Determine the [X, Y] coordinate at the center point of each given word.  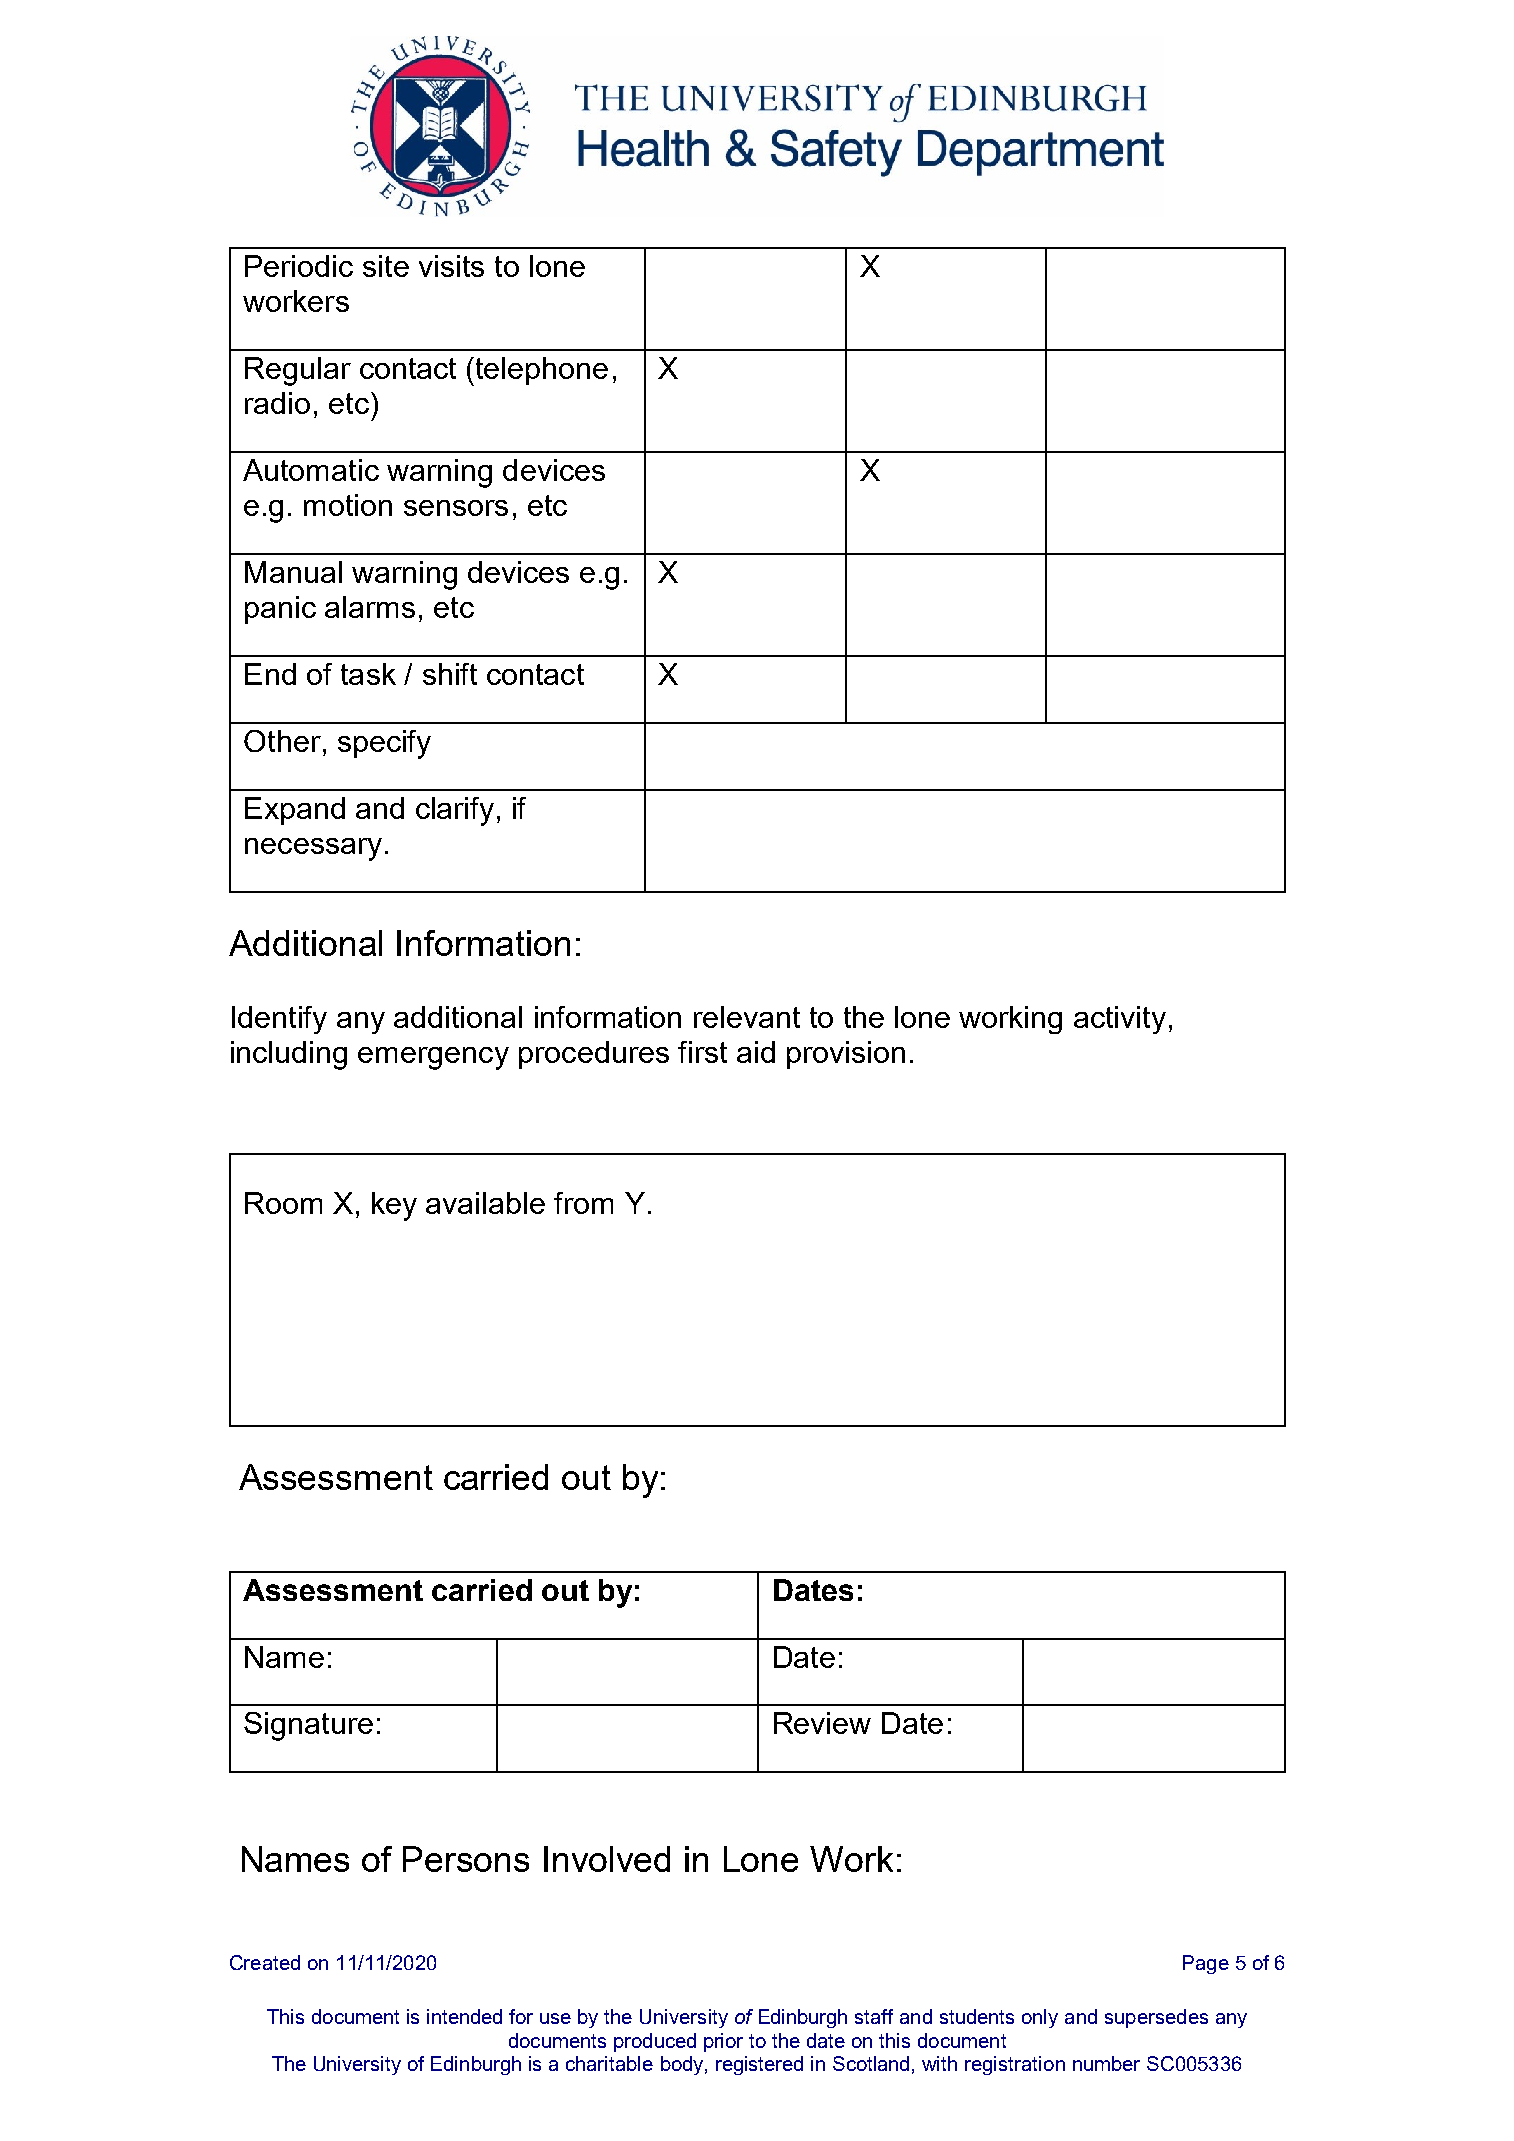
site [386, 266]
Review [822, 1723]
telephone [542, 371]
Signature [308, 1726]
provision [846, 1055]
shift [450, 674]
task [368, 674]
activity [1120, 1020]
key [394, 1206]
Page [1206, 1964]
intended [464, 2016]
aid [756, 1052]
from [583, 1203]
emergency [433, 1058]
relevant [747, 1017]
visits [451, 266]
